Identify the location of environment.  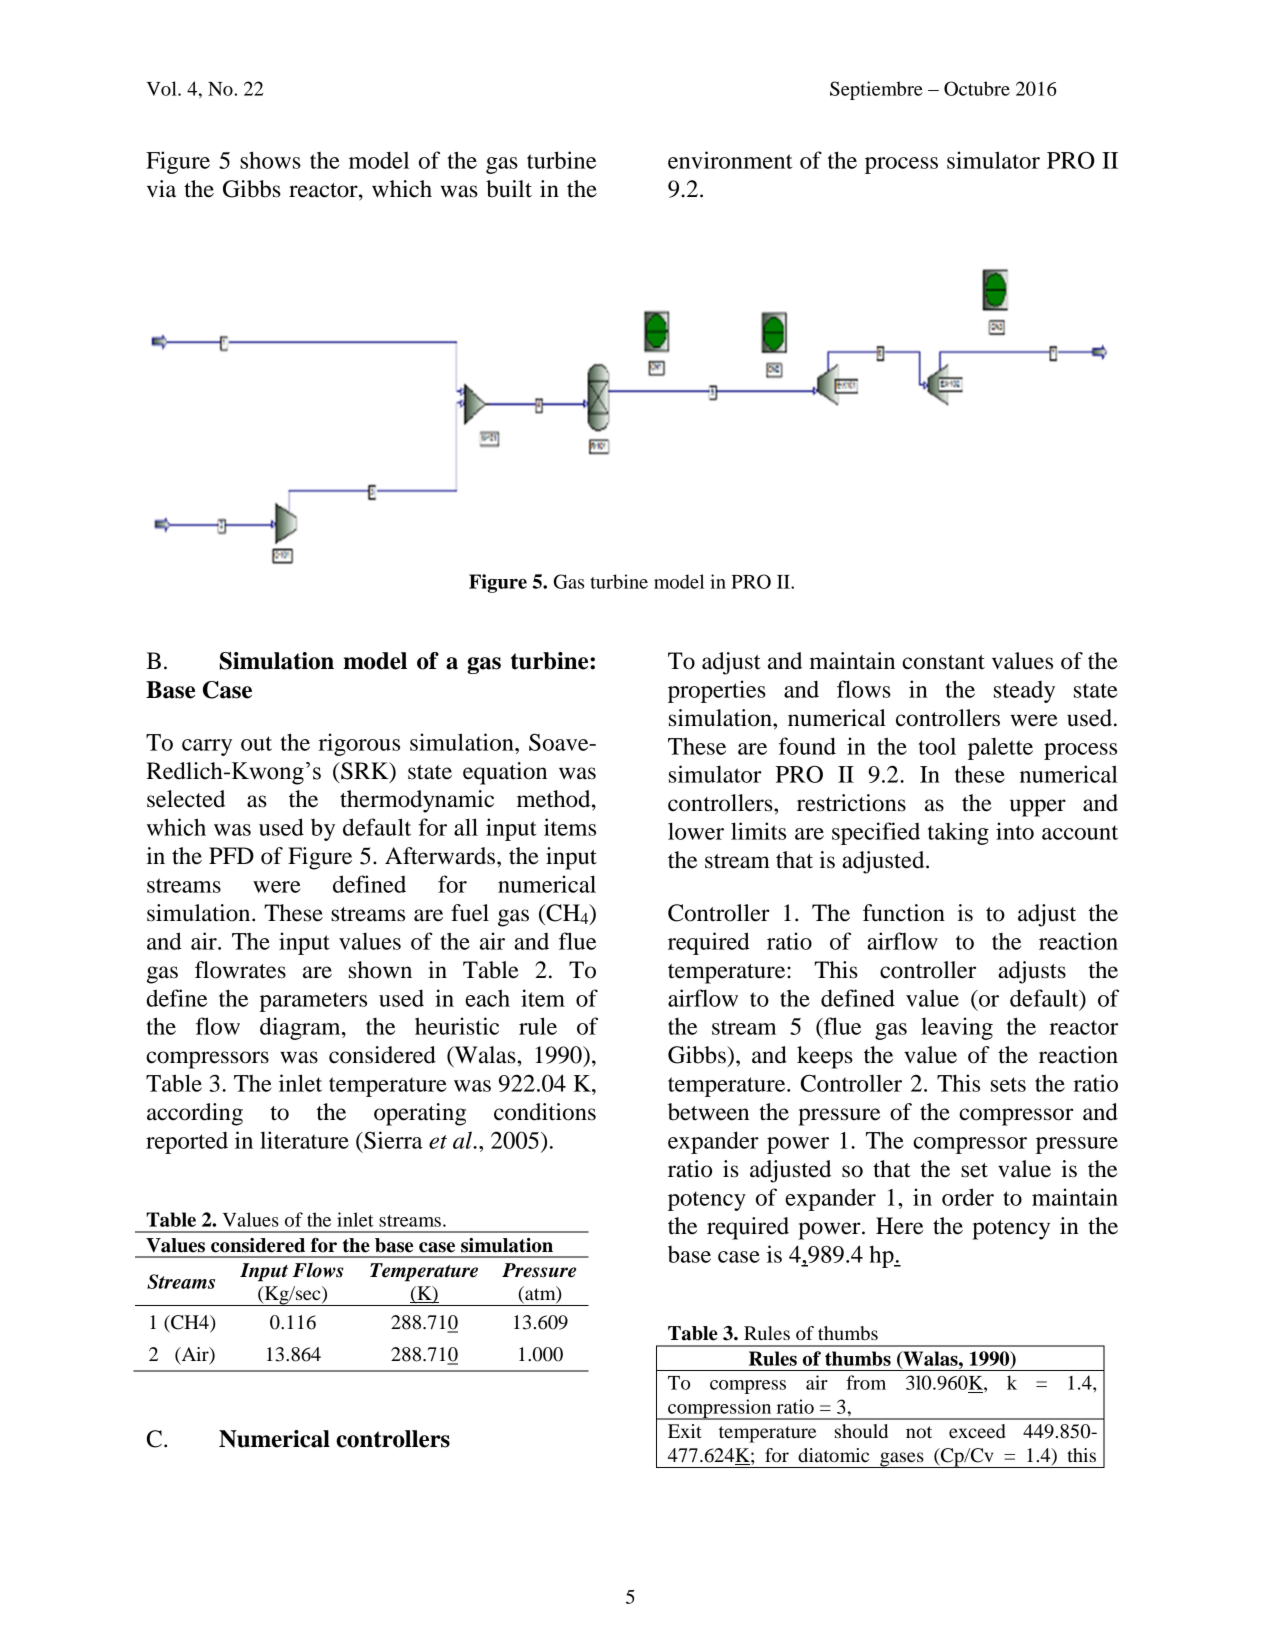
(730, 160).
